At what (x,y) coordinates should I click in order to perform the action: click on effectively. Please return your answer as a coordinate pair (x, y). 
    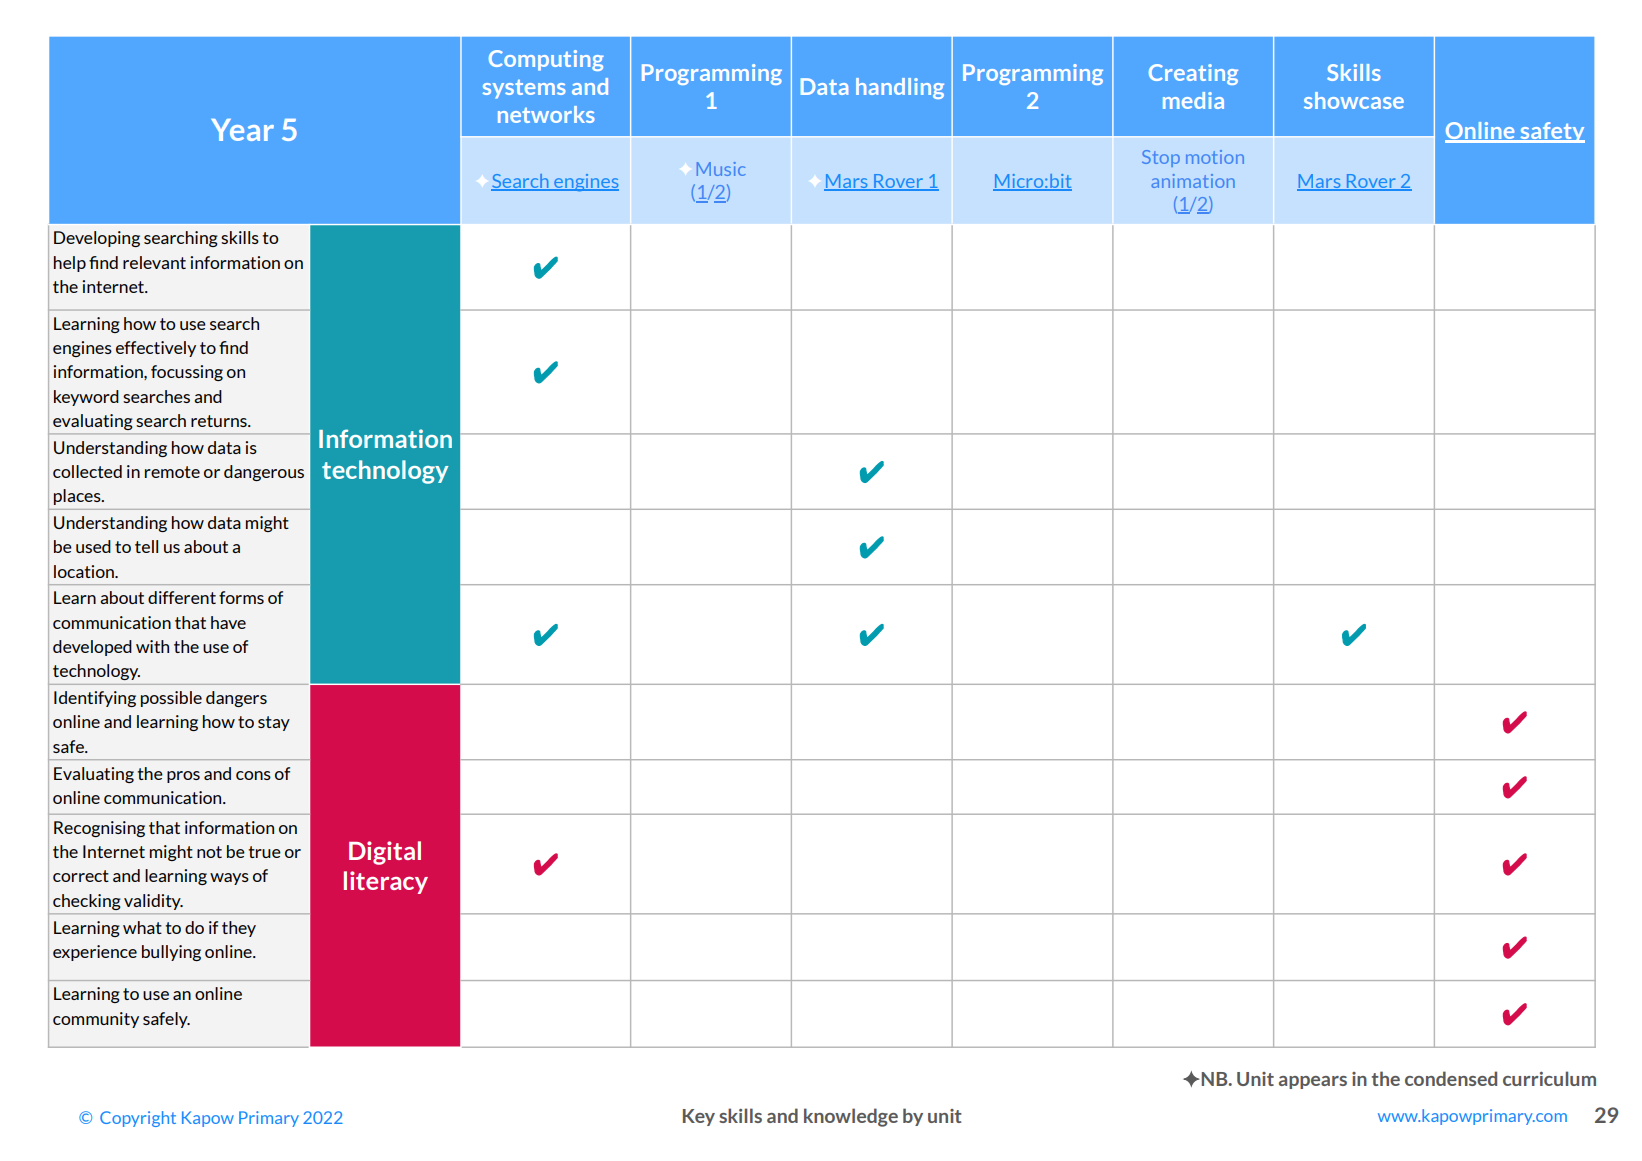
    Looking at the image, I should click on (156, 349).
